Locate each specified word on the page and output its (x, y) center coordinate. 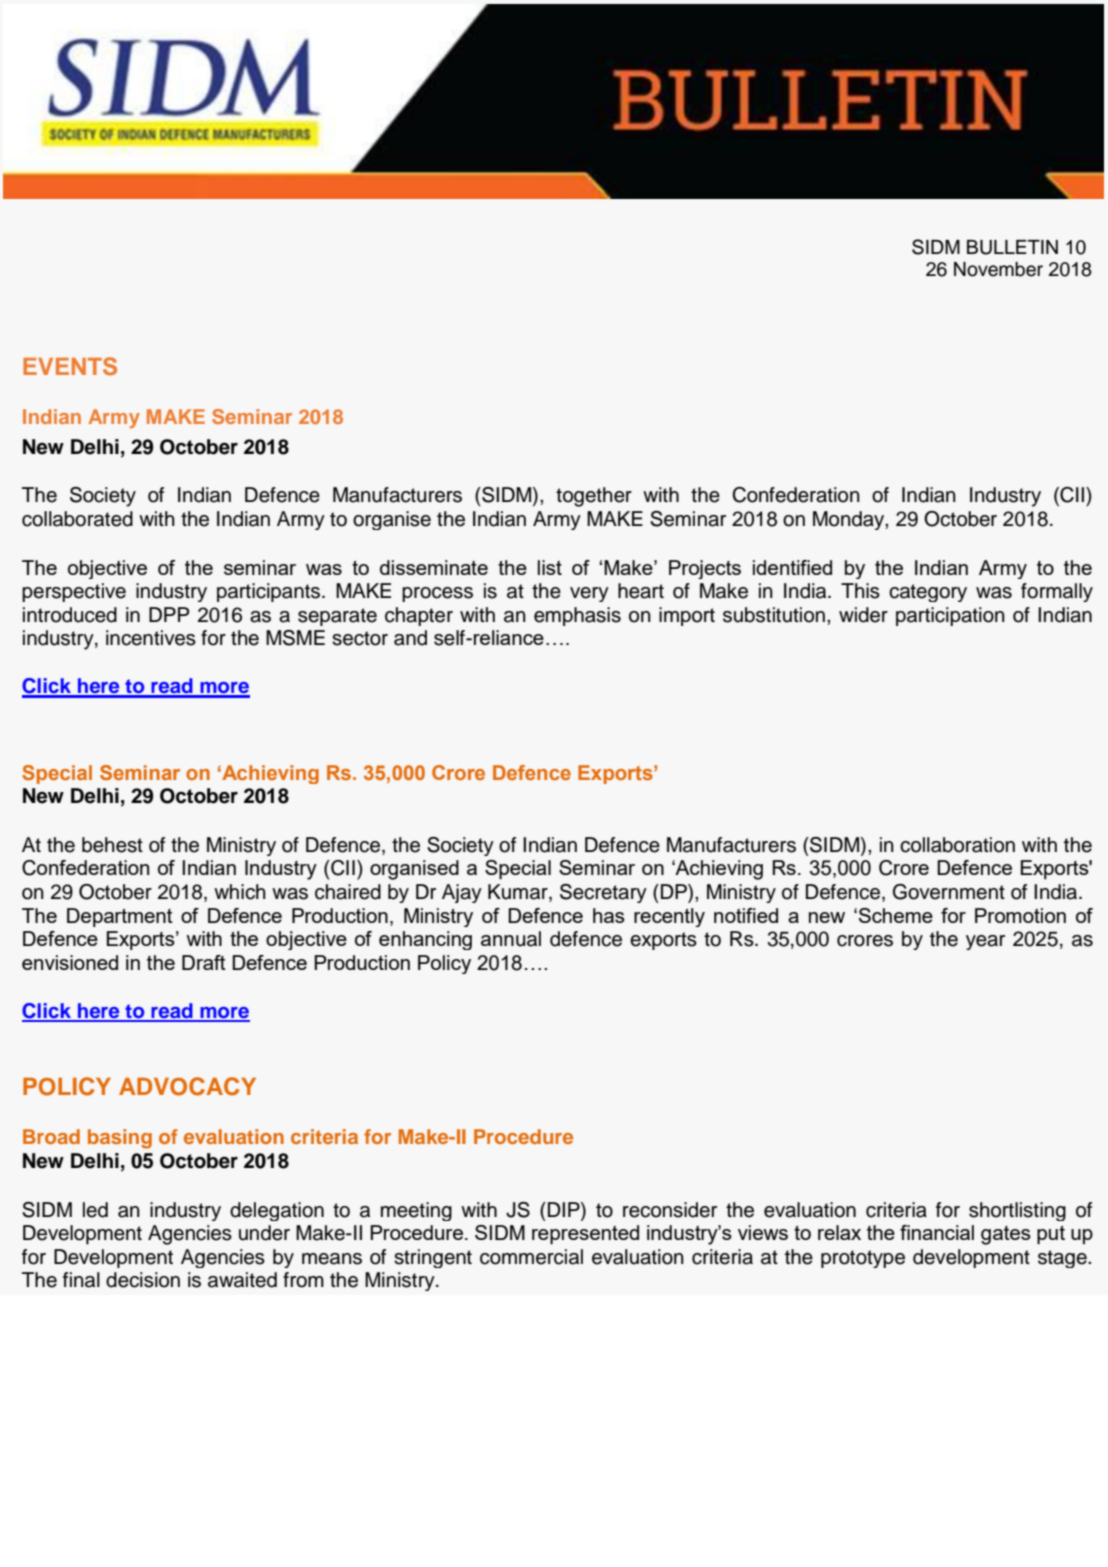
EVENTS (70, 366)
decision (143, 1280)
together (594, 497)
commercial (531, 1257)
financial (937, 1232)
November (998, 269)
